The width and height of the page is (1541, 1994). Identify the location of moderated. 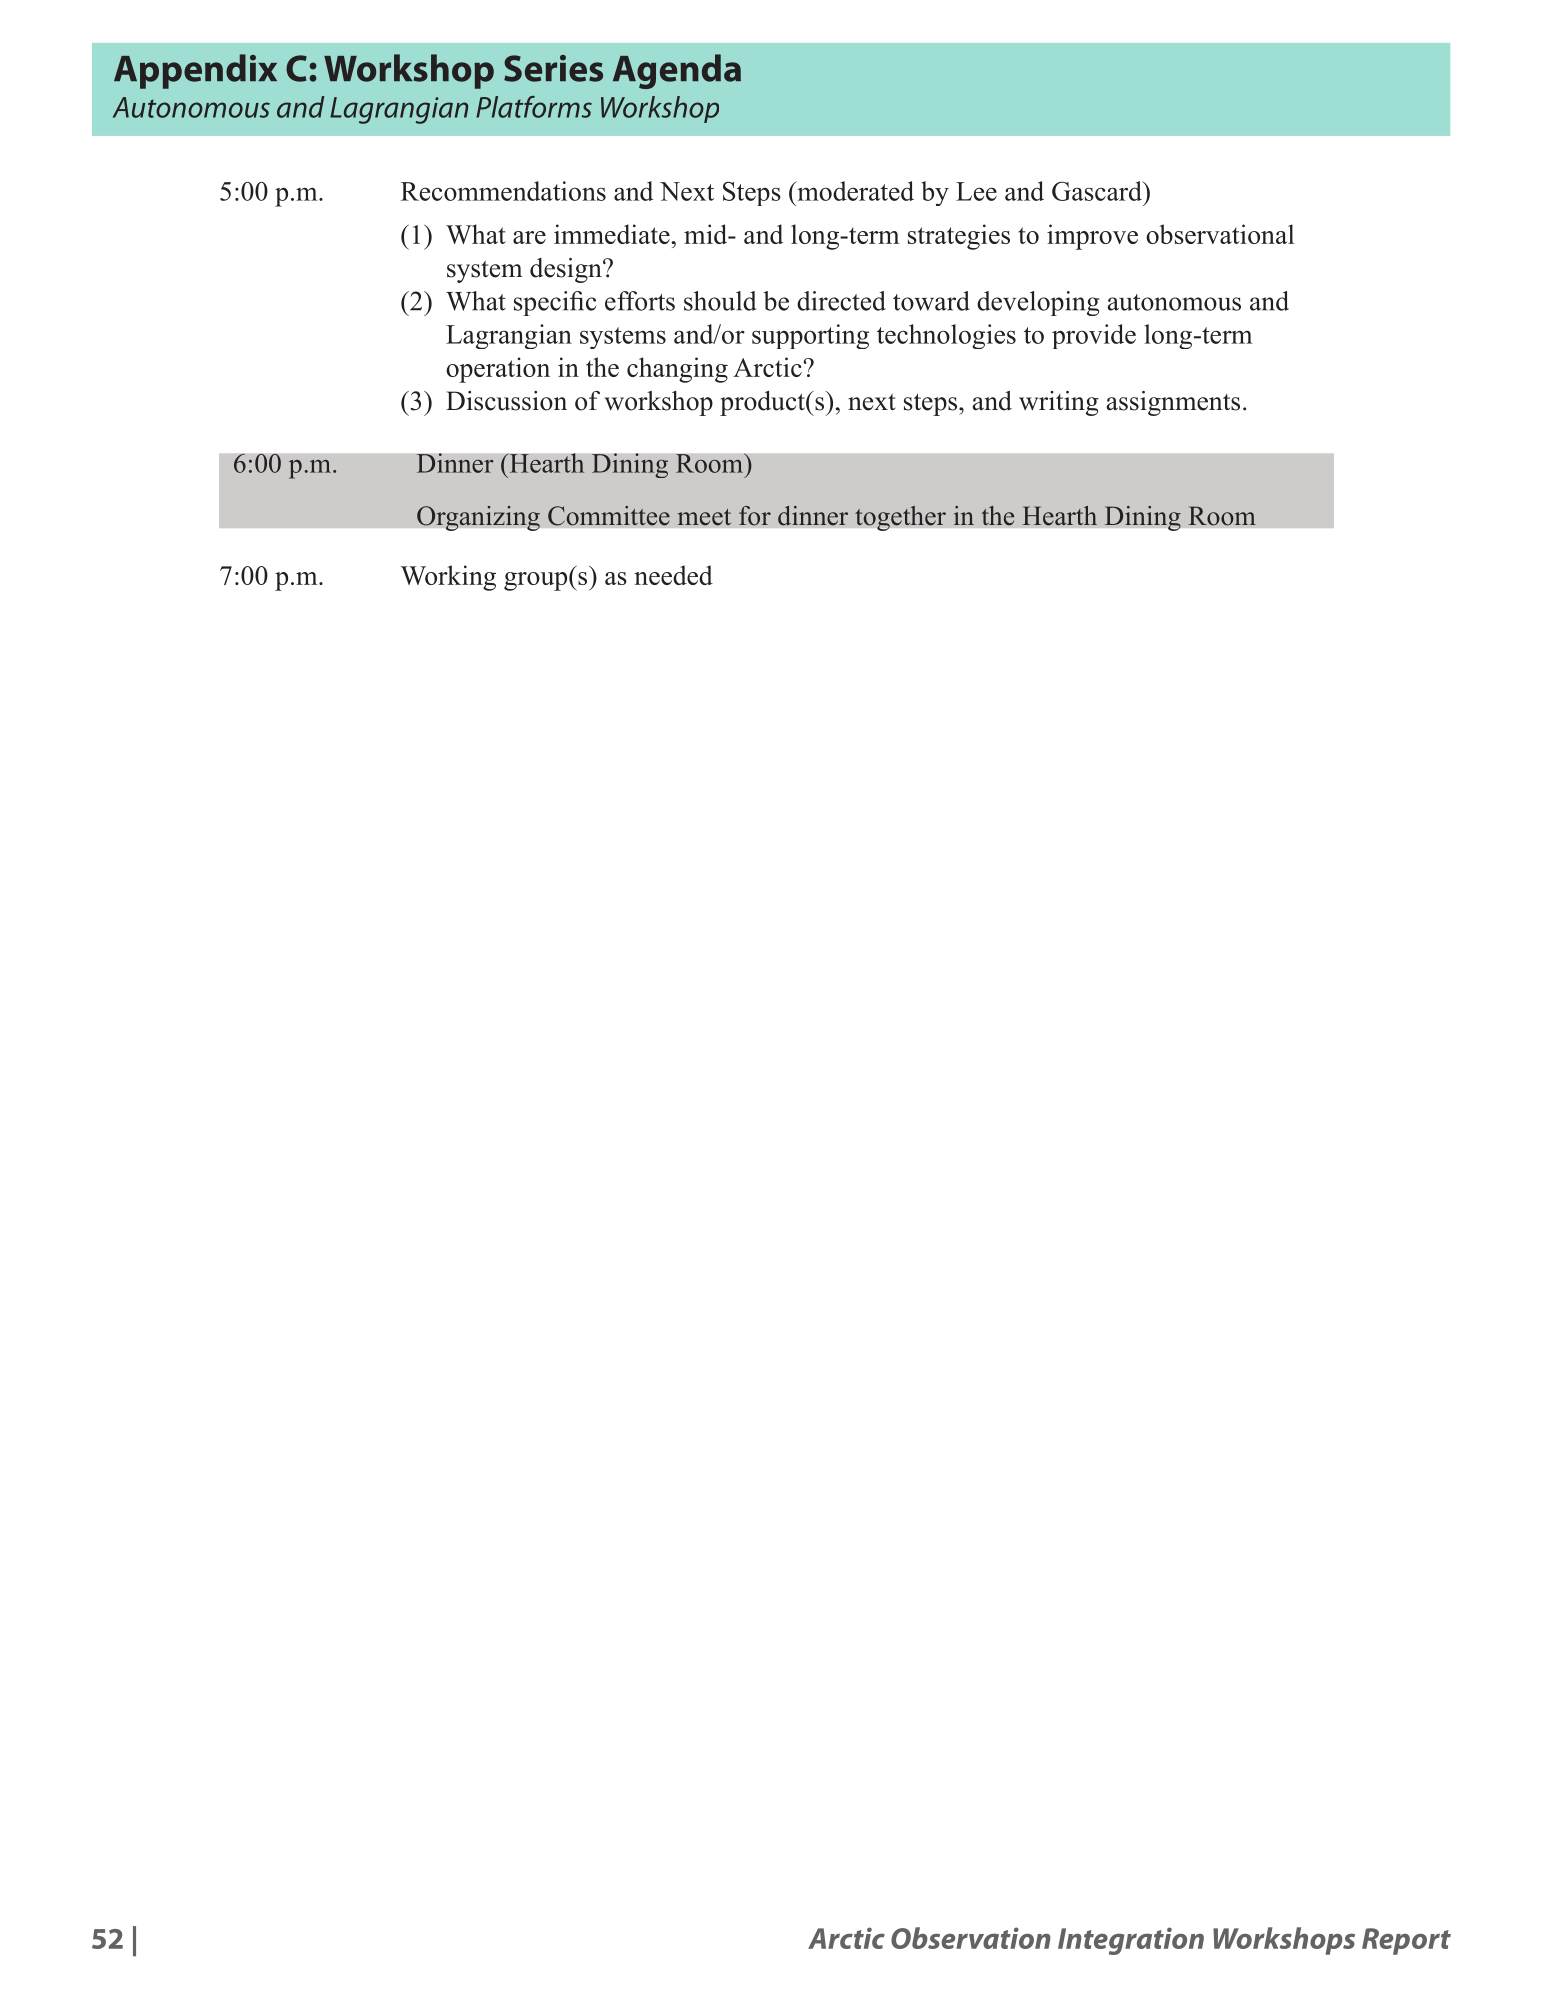
(854, 191).
